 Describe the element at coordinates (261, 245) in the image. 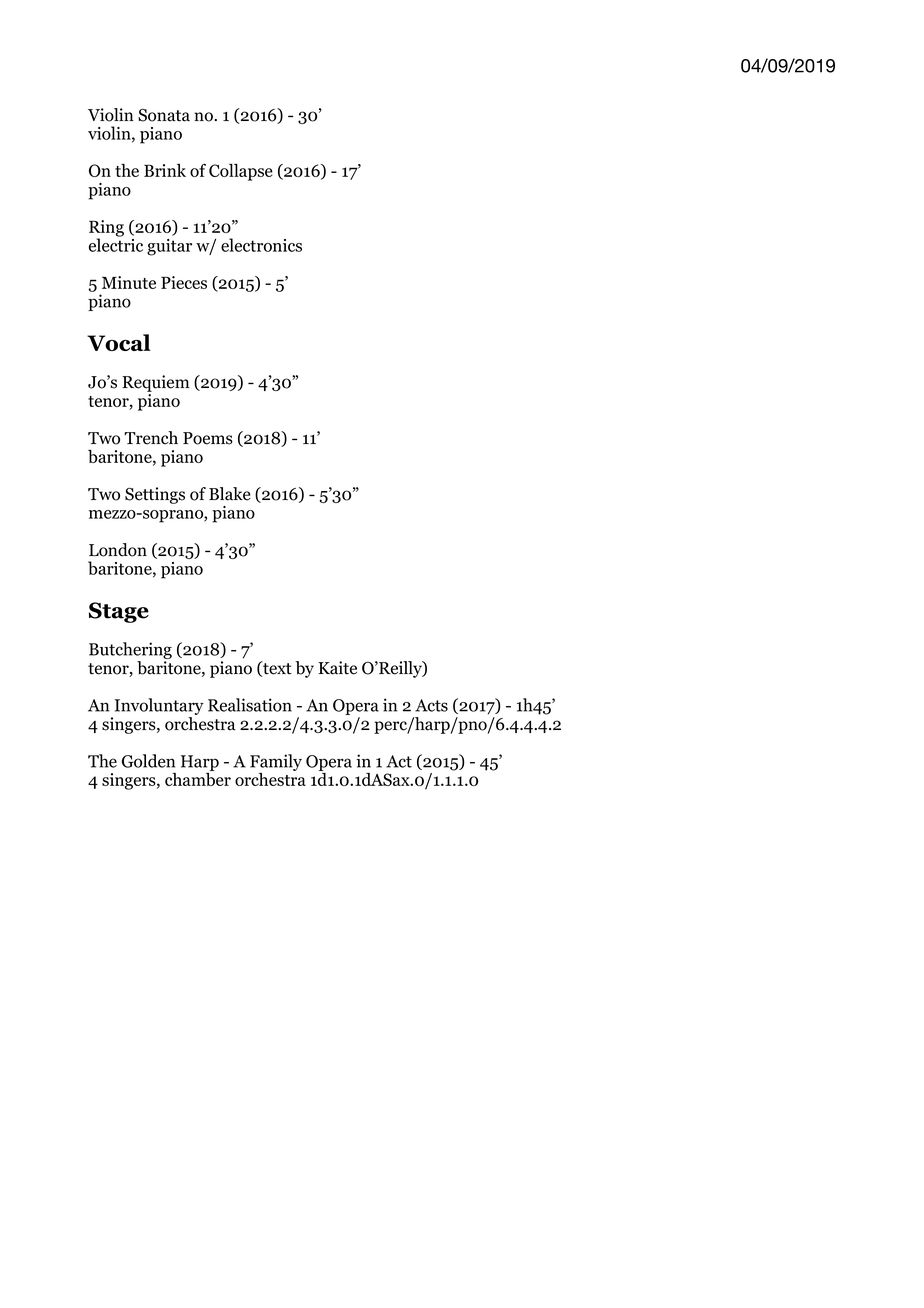

I see `electronics` at that location.
